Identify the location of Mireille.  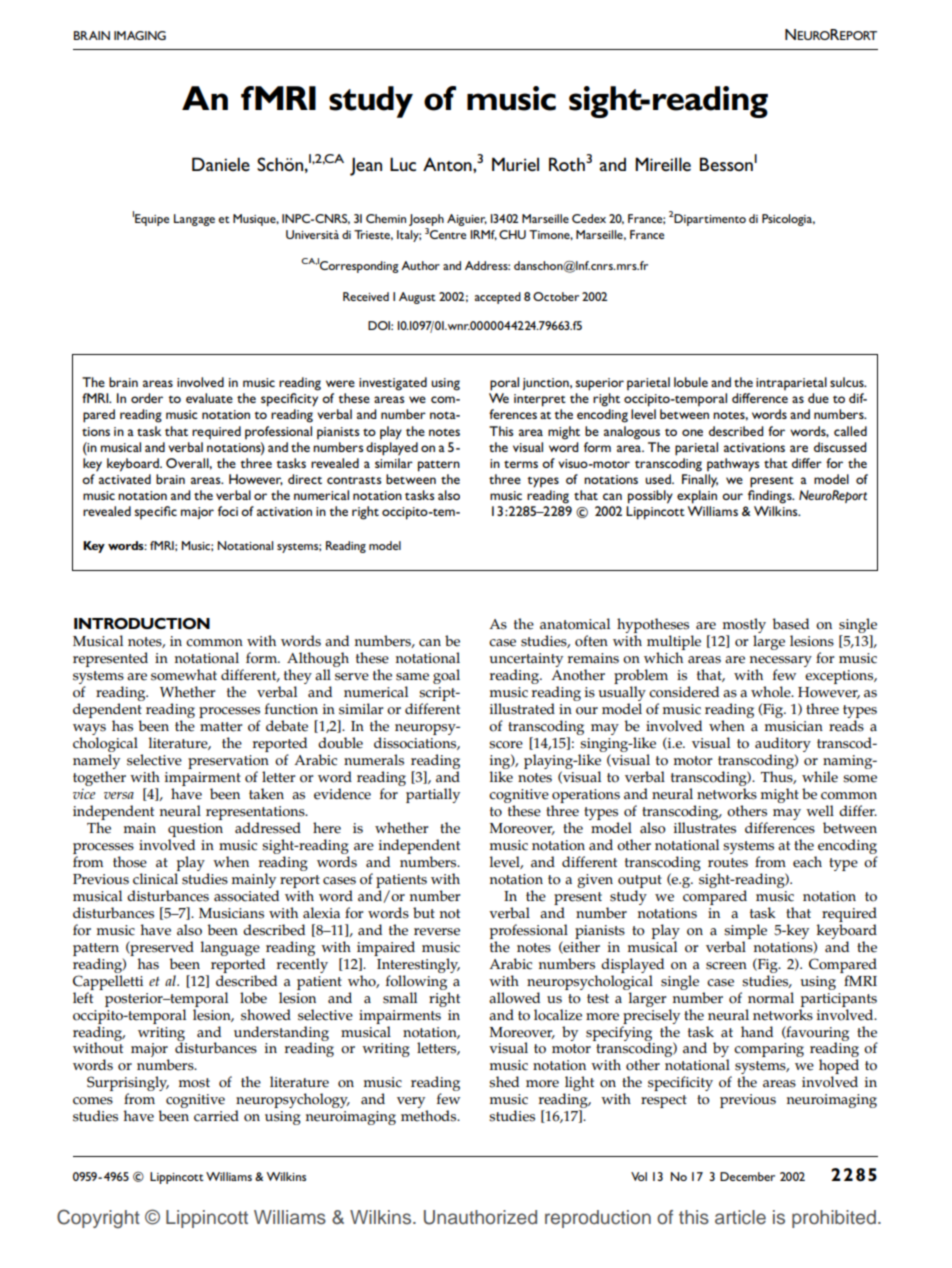
(663, 164).
